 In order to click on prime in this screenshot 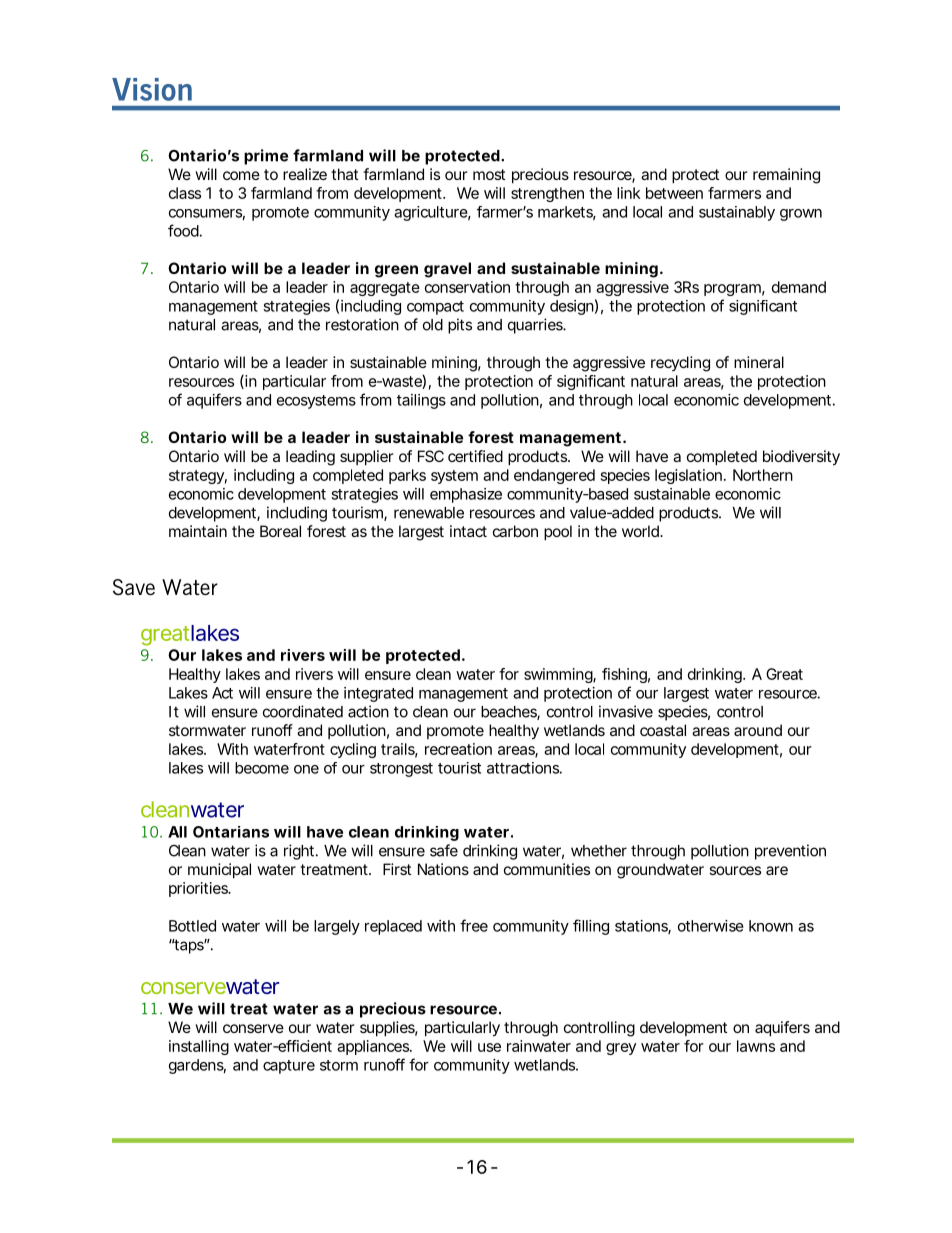, I will do `click(266, 157)`.
